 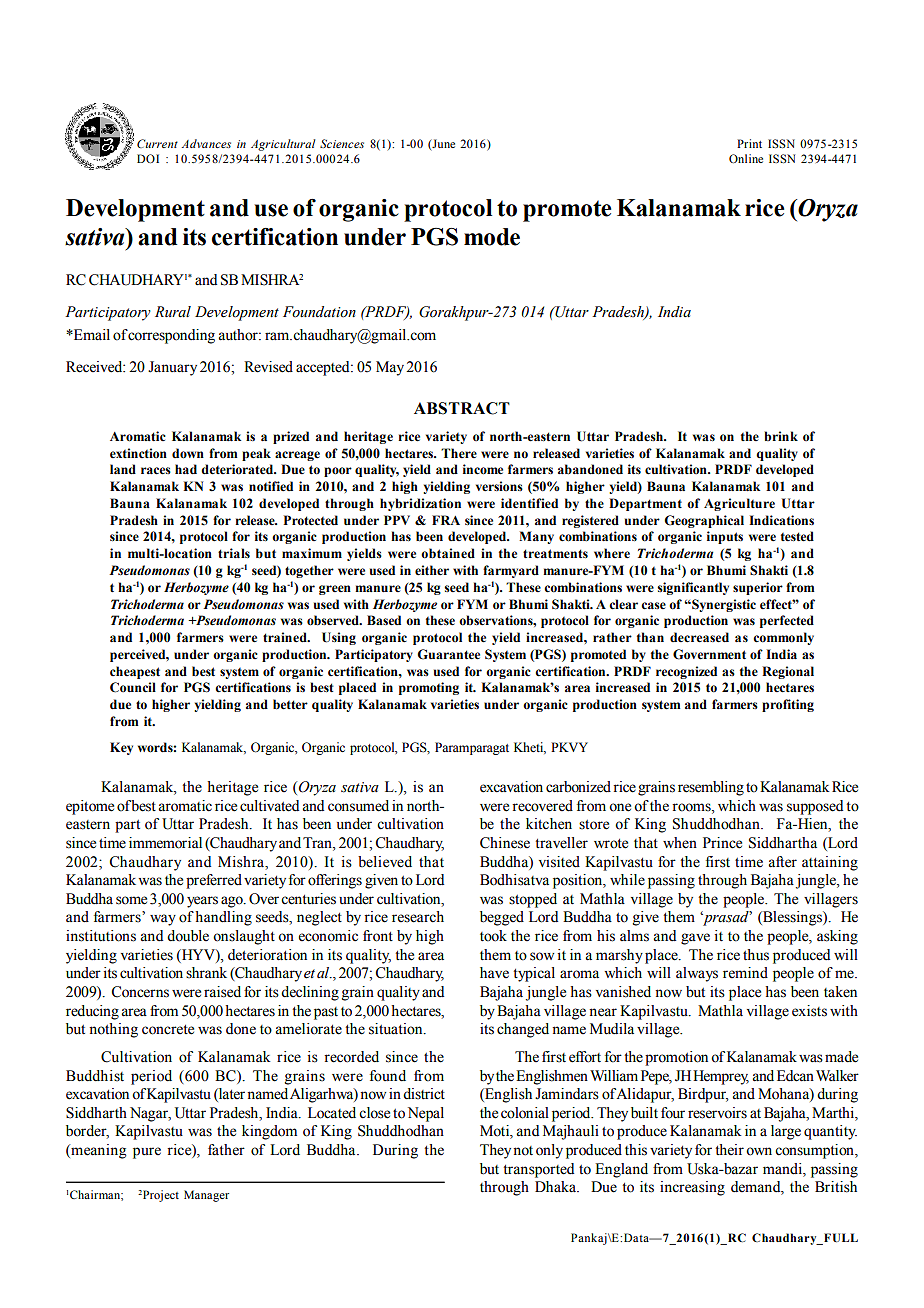 I want to click on Chinese, so click(x=505, y=843).
